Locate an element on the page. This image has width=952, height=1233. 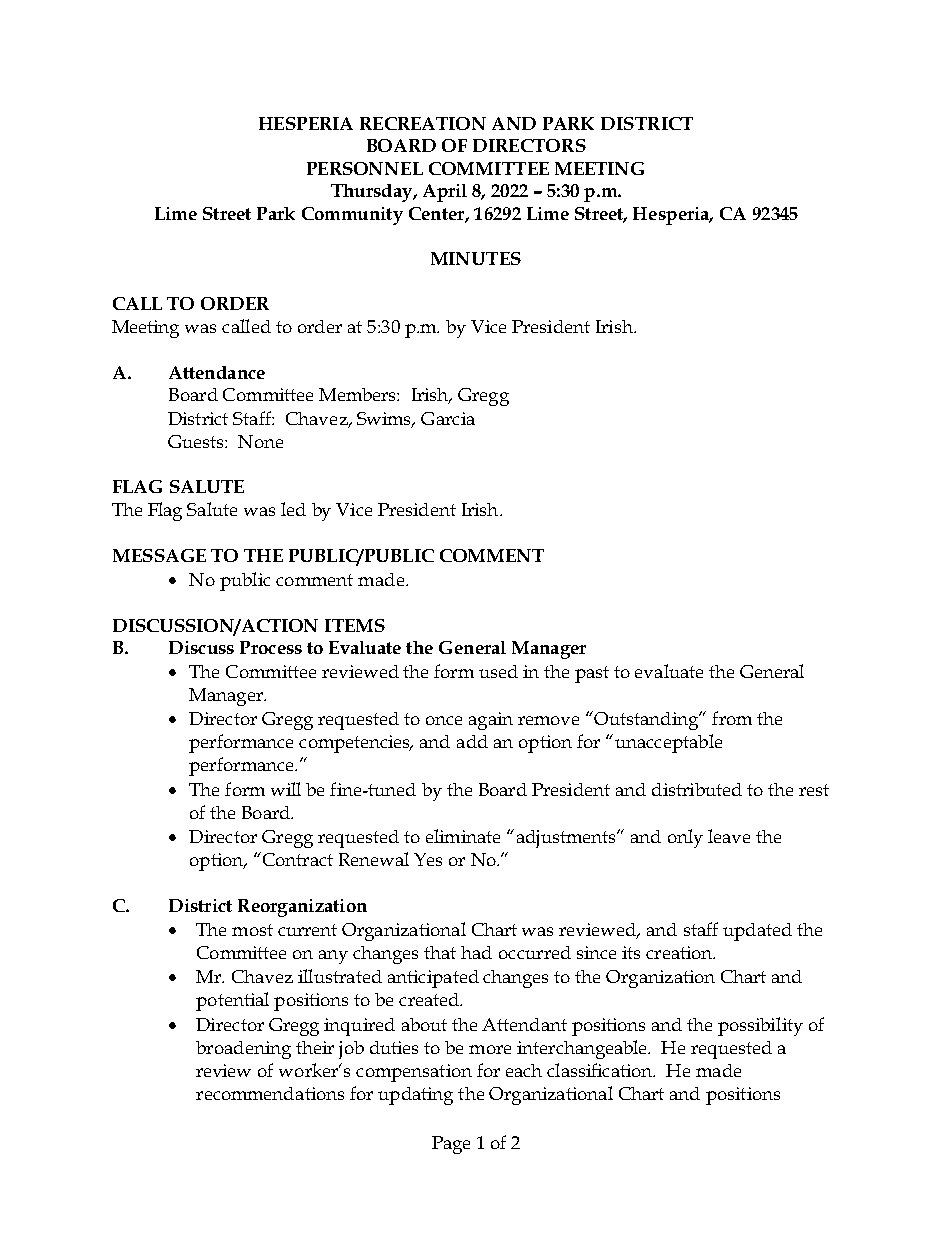
from is located at coordinates (732, 718).
